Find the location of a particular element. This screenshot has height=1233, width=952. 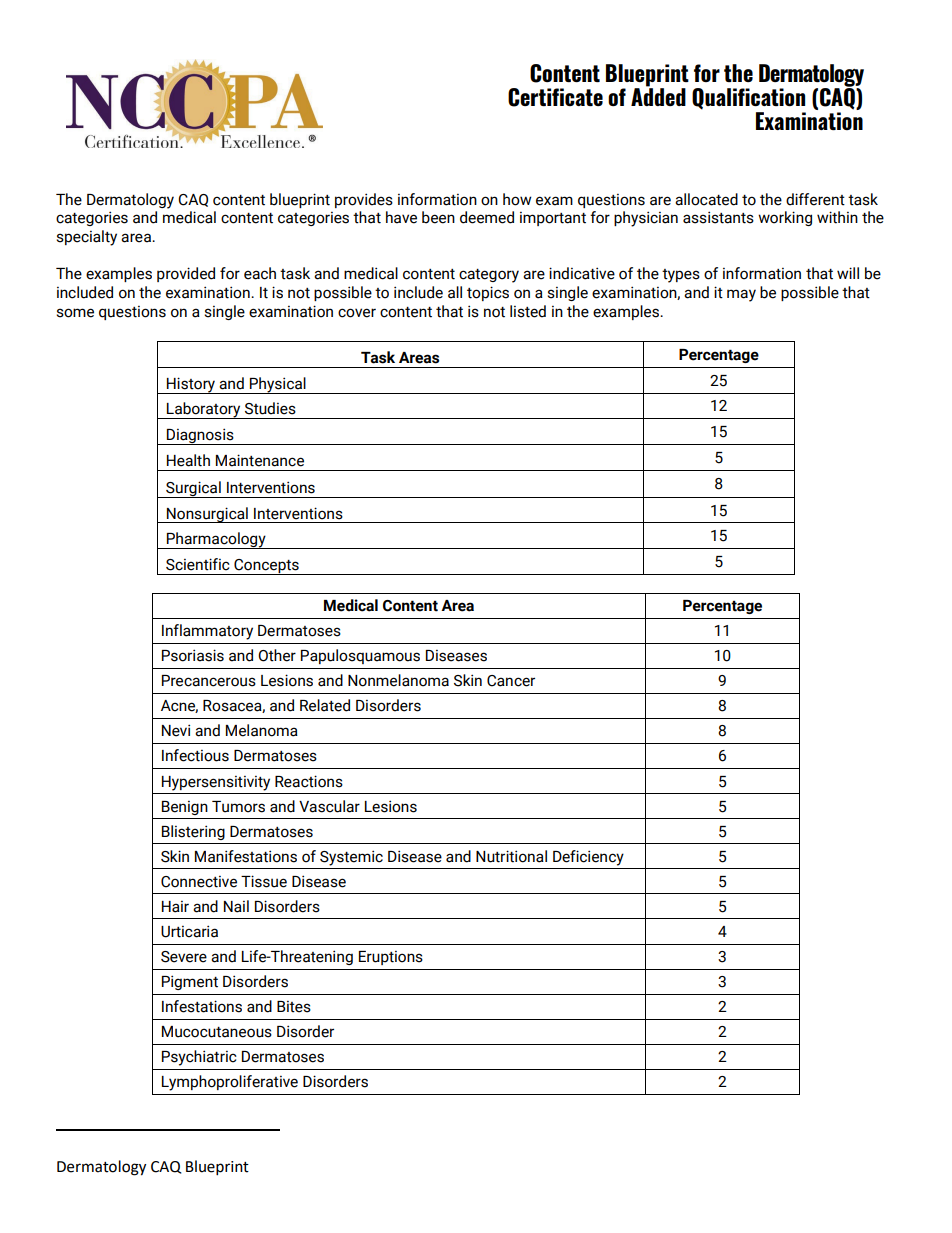

Health is located at coordinates (188, 460).
